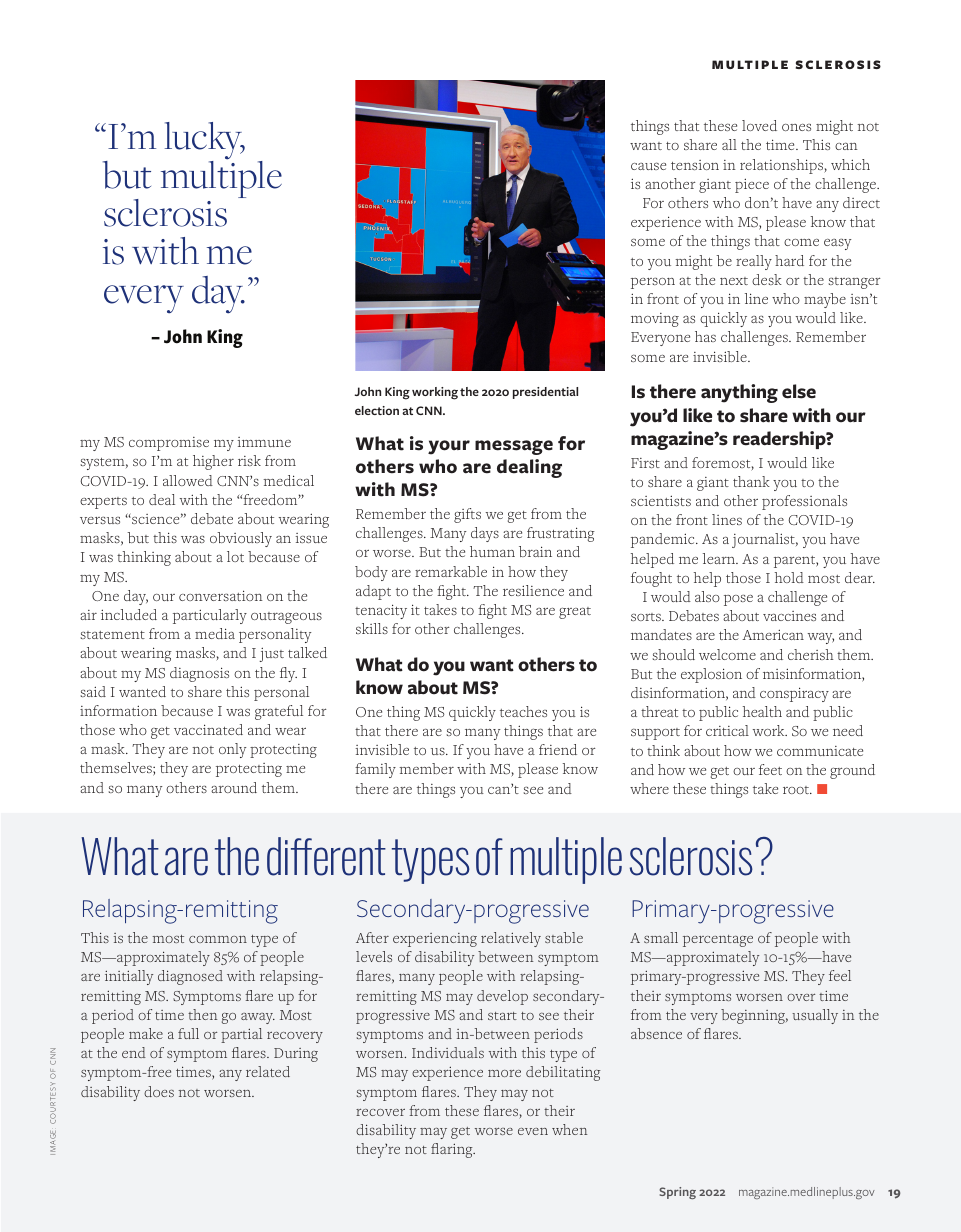 The width and height of the screenshot is (961, 1232). What do you see at coordinates (695, 165) in the screenshot?
I see `tension` at bounding box center [695, 165].
